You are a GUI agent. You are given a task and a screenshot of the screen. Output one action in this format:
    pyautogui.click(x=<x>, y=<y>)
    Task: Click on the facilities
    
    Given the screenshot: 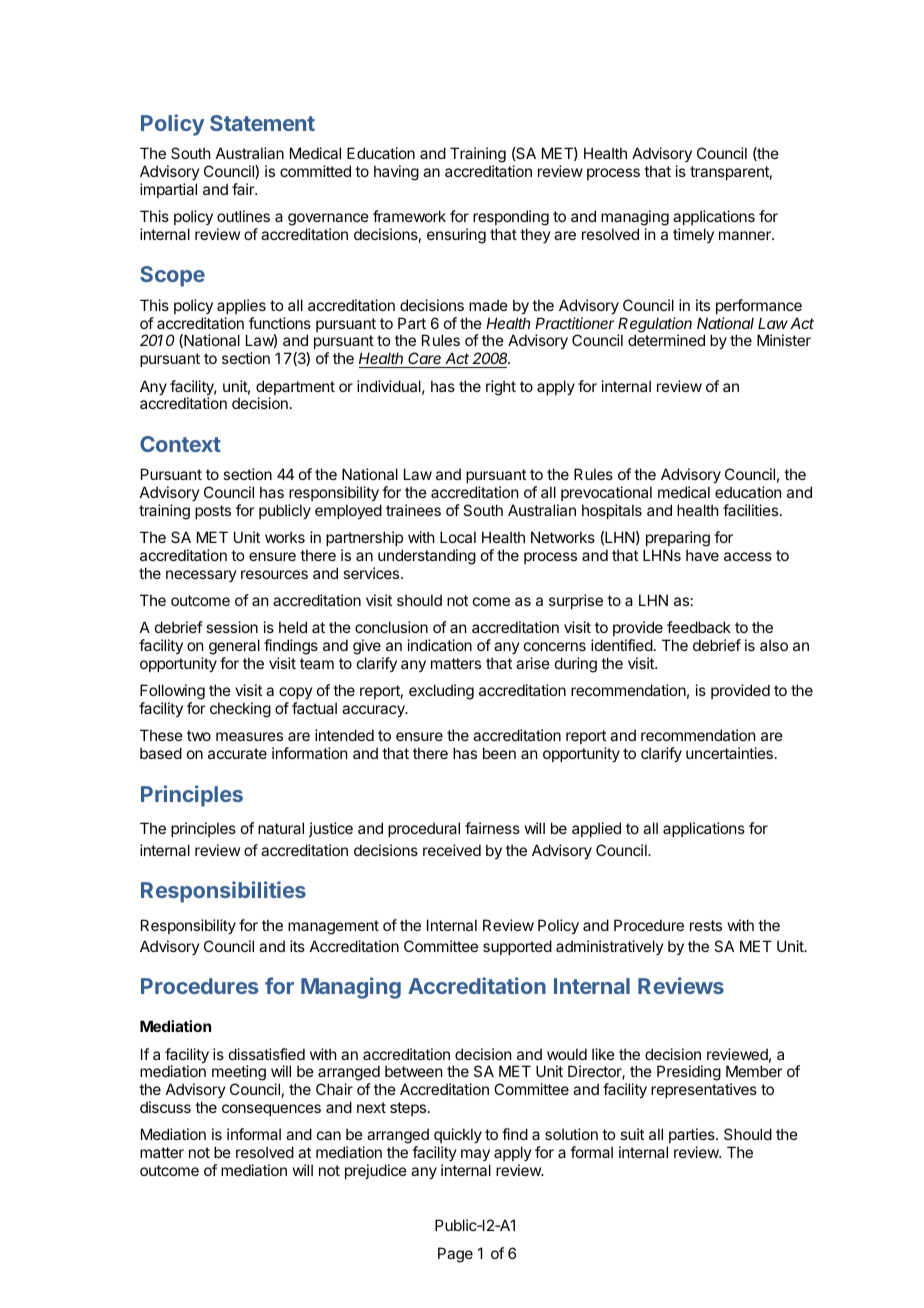 What is the action you would take?
    pyautogui.click(x=750, y=510)
